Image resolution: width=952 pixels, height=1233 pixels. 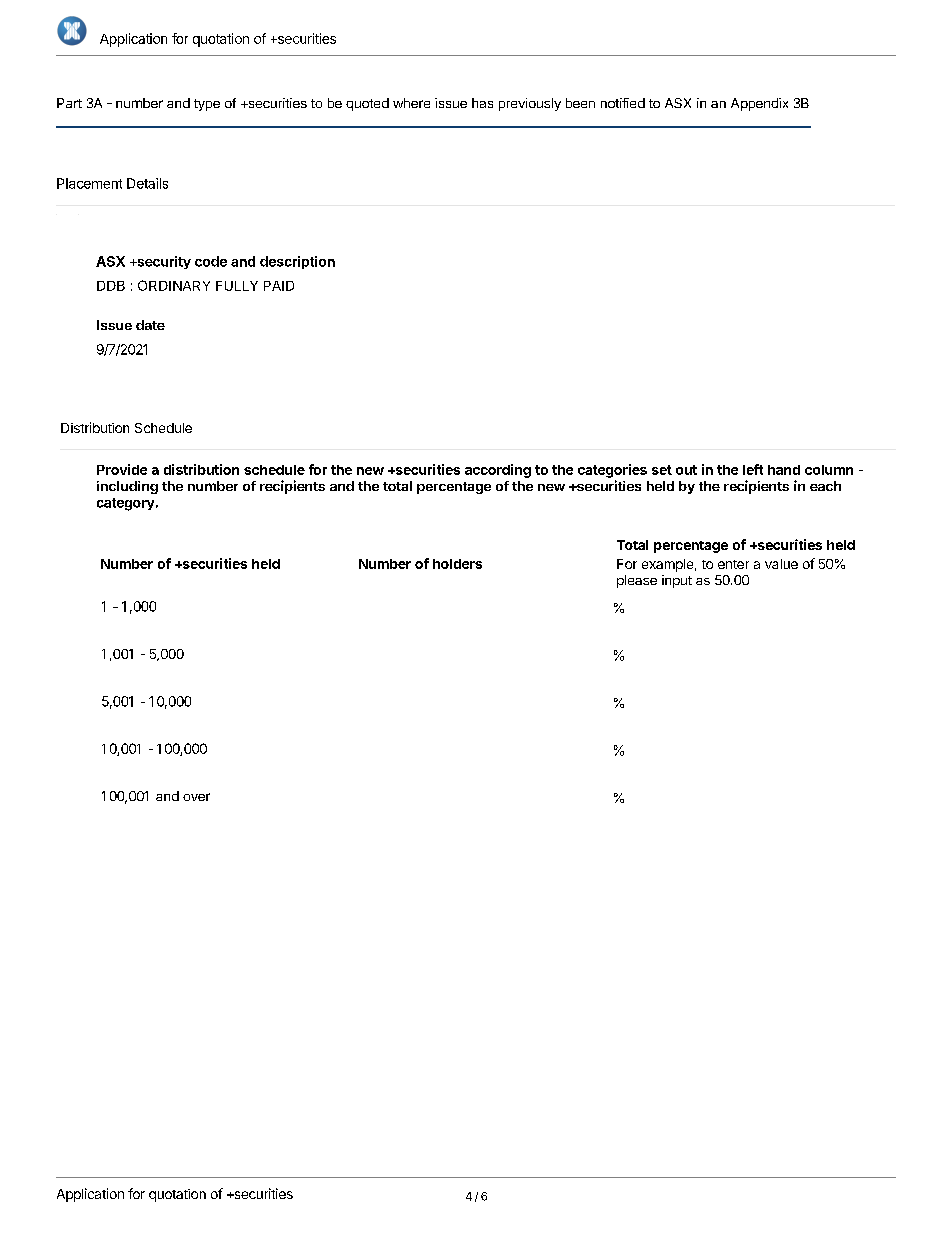 What do you see at coordinates (207, 105) in the screenshot?
I see `type` at bounding box center [207, 105].
